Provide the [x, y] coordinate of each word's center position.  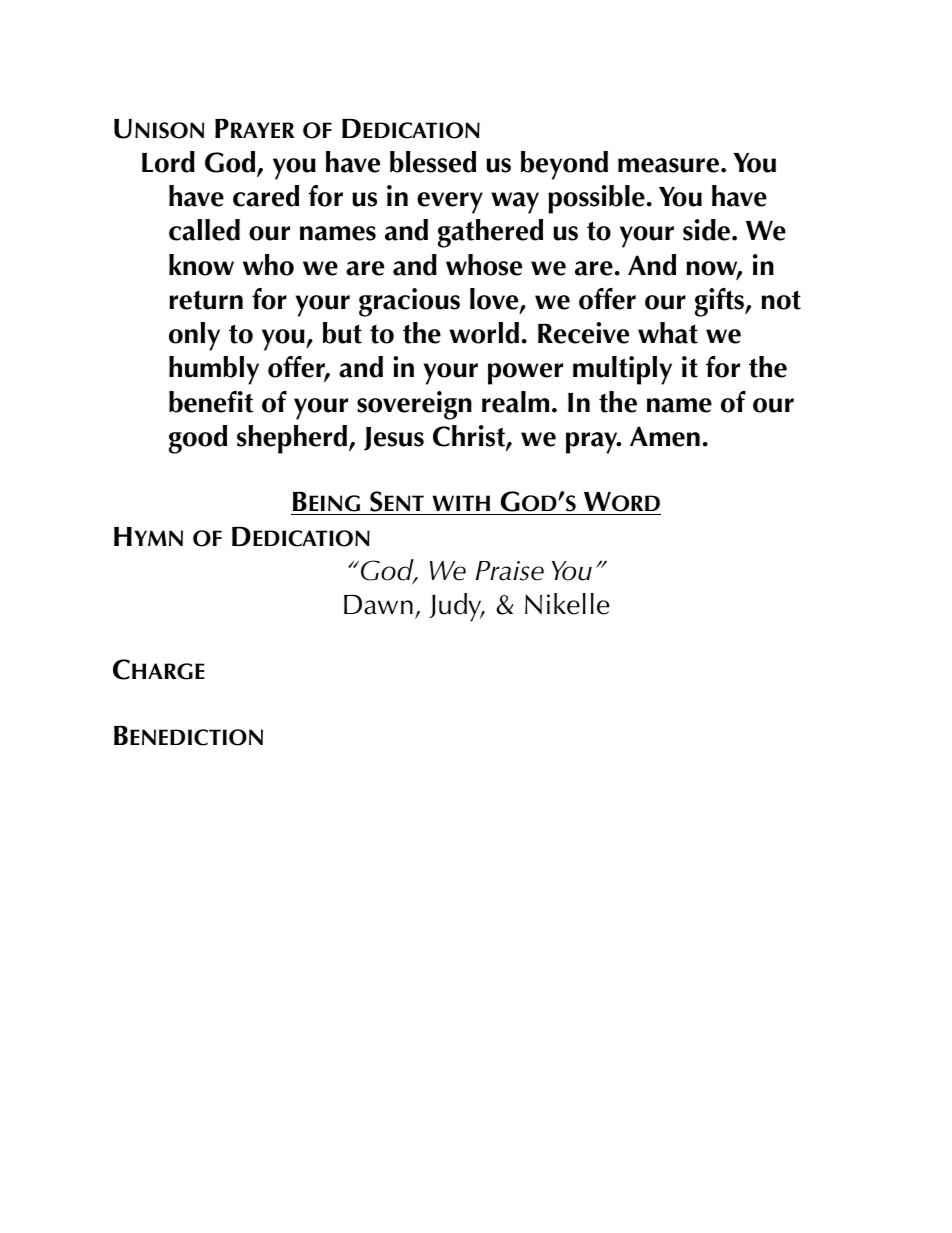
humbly [214, 370]
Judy [456, 607]
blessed [433, 162]
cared [266, 196]
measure [668, 165]
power [525, 374]
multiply [622, 370]
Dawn [378, 605]
